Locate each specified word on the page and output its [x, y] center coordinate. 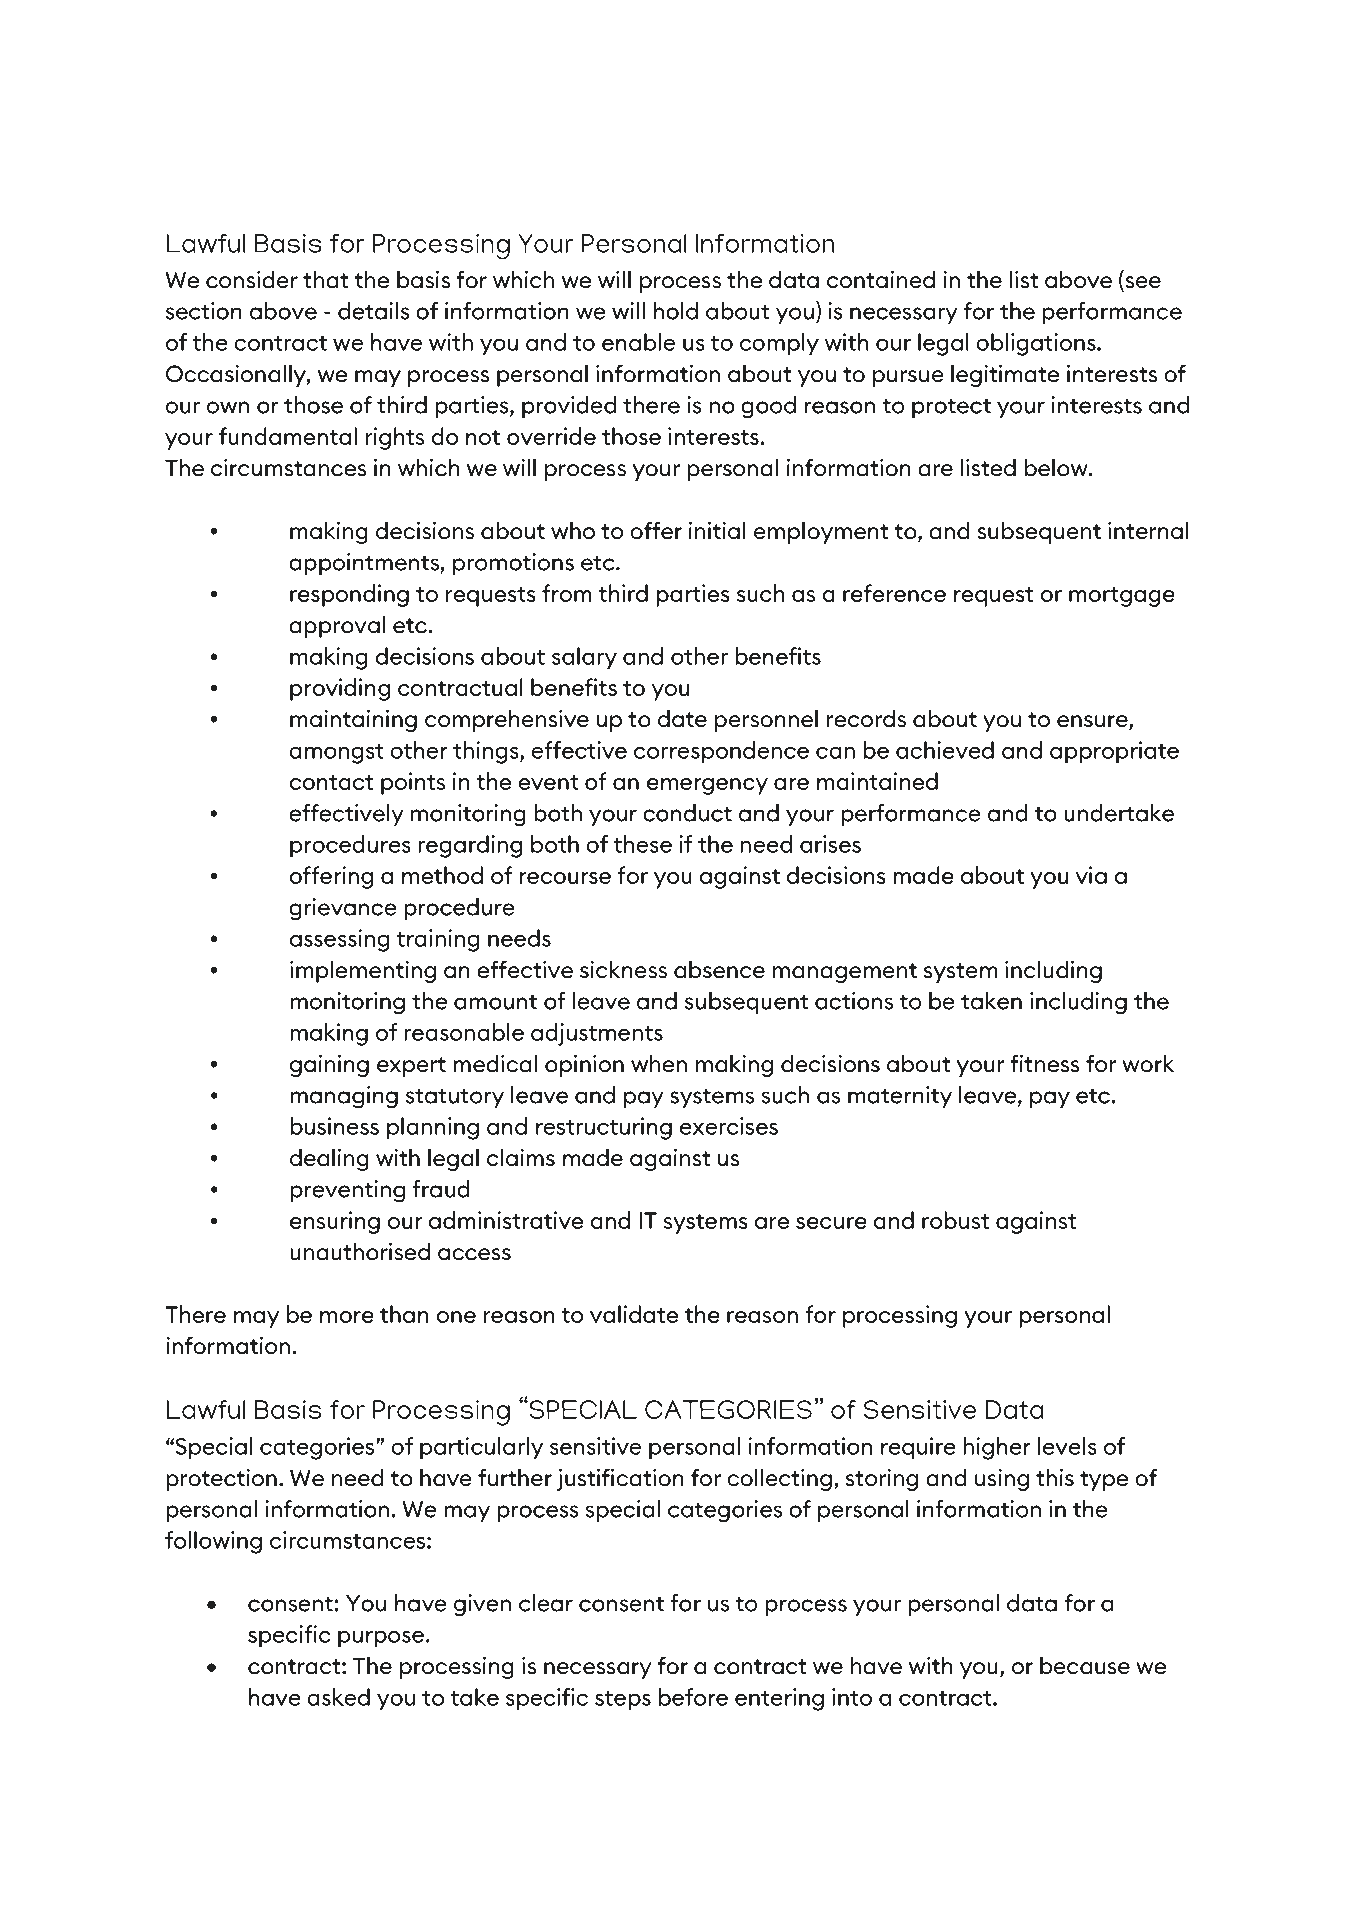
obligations [1037, 344]
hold [676, 311]
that [325, 279]
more [347, 1317]
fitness [1045, 1063]
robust [955, 1220]
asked [338, 1697]
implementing [363, 971]
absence [719, 969]
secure [831, 1223]
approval [337, 626]
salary [584, 658]
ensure [1093, 722]
